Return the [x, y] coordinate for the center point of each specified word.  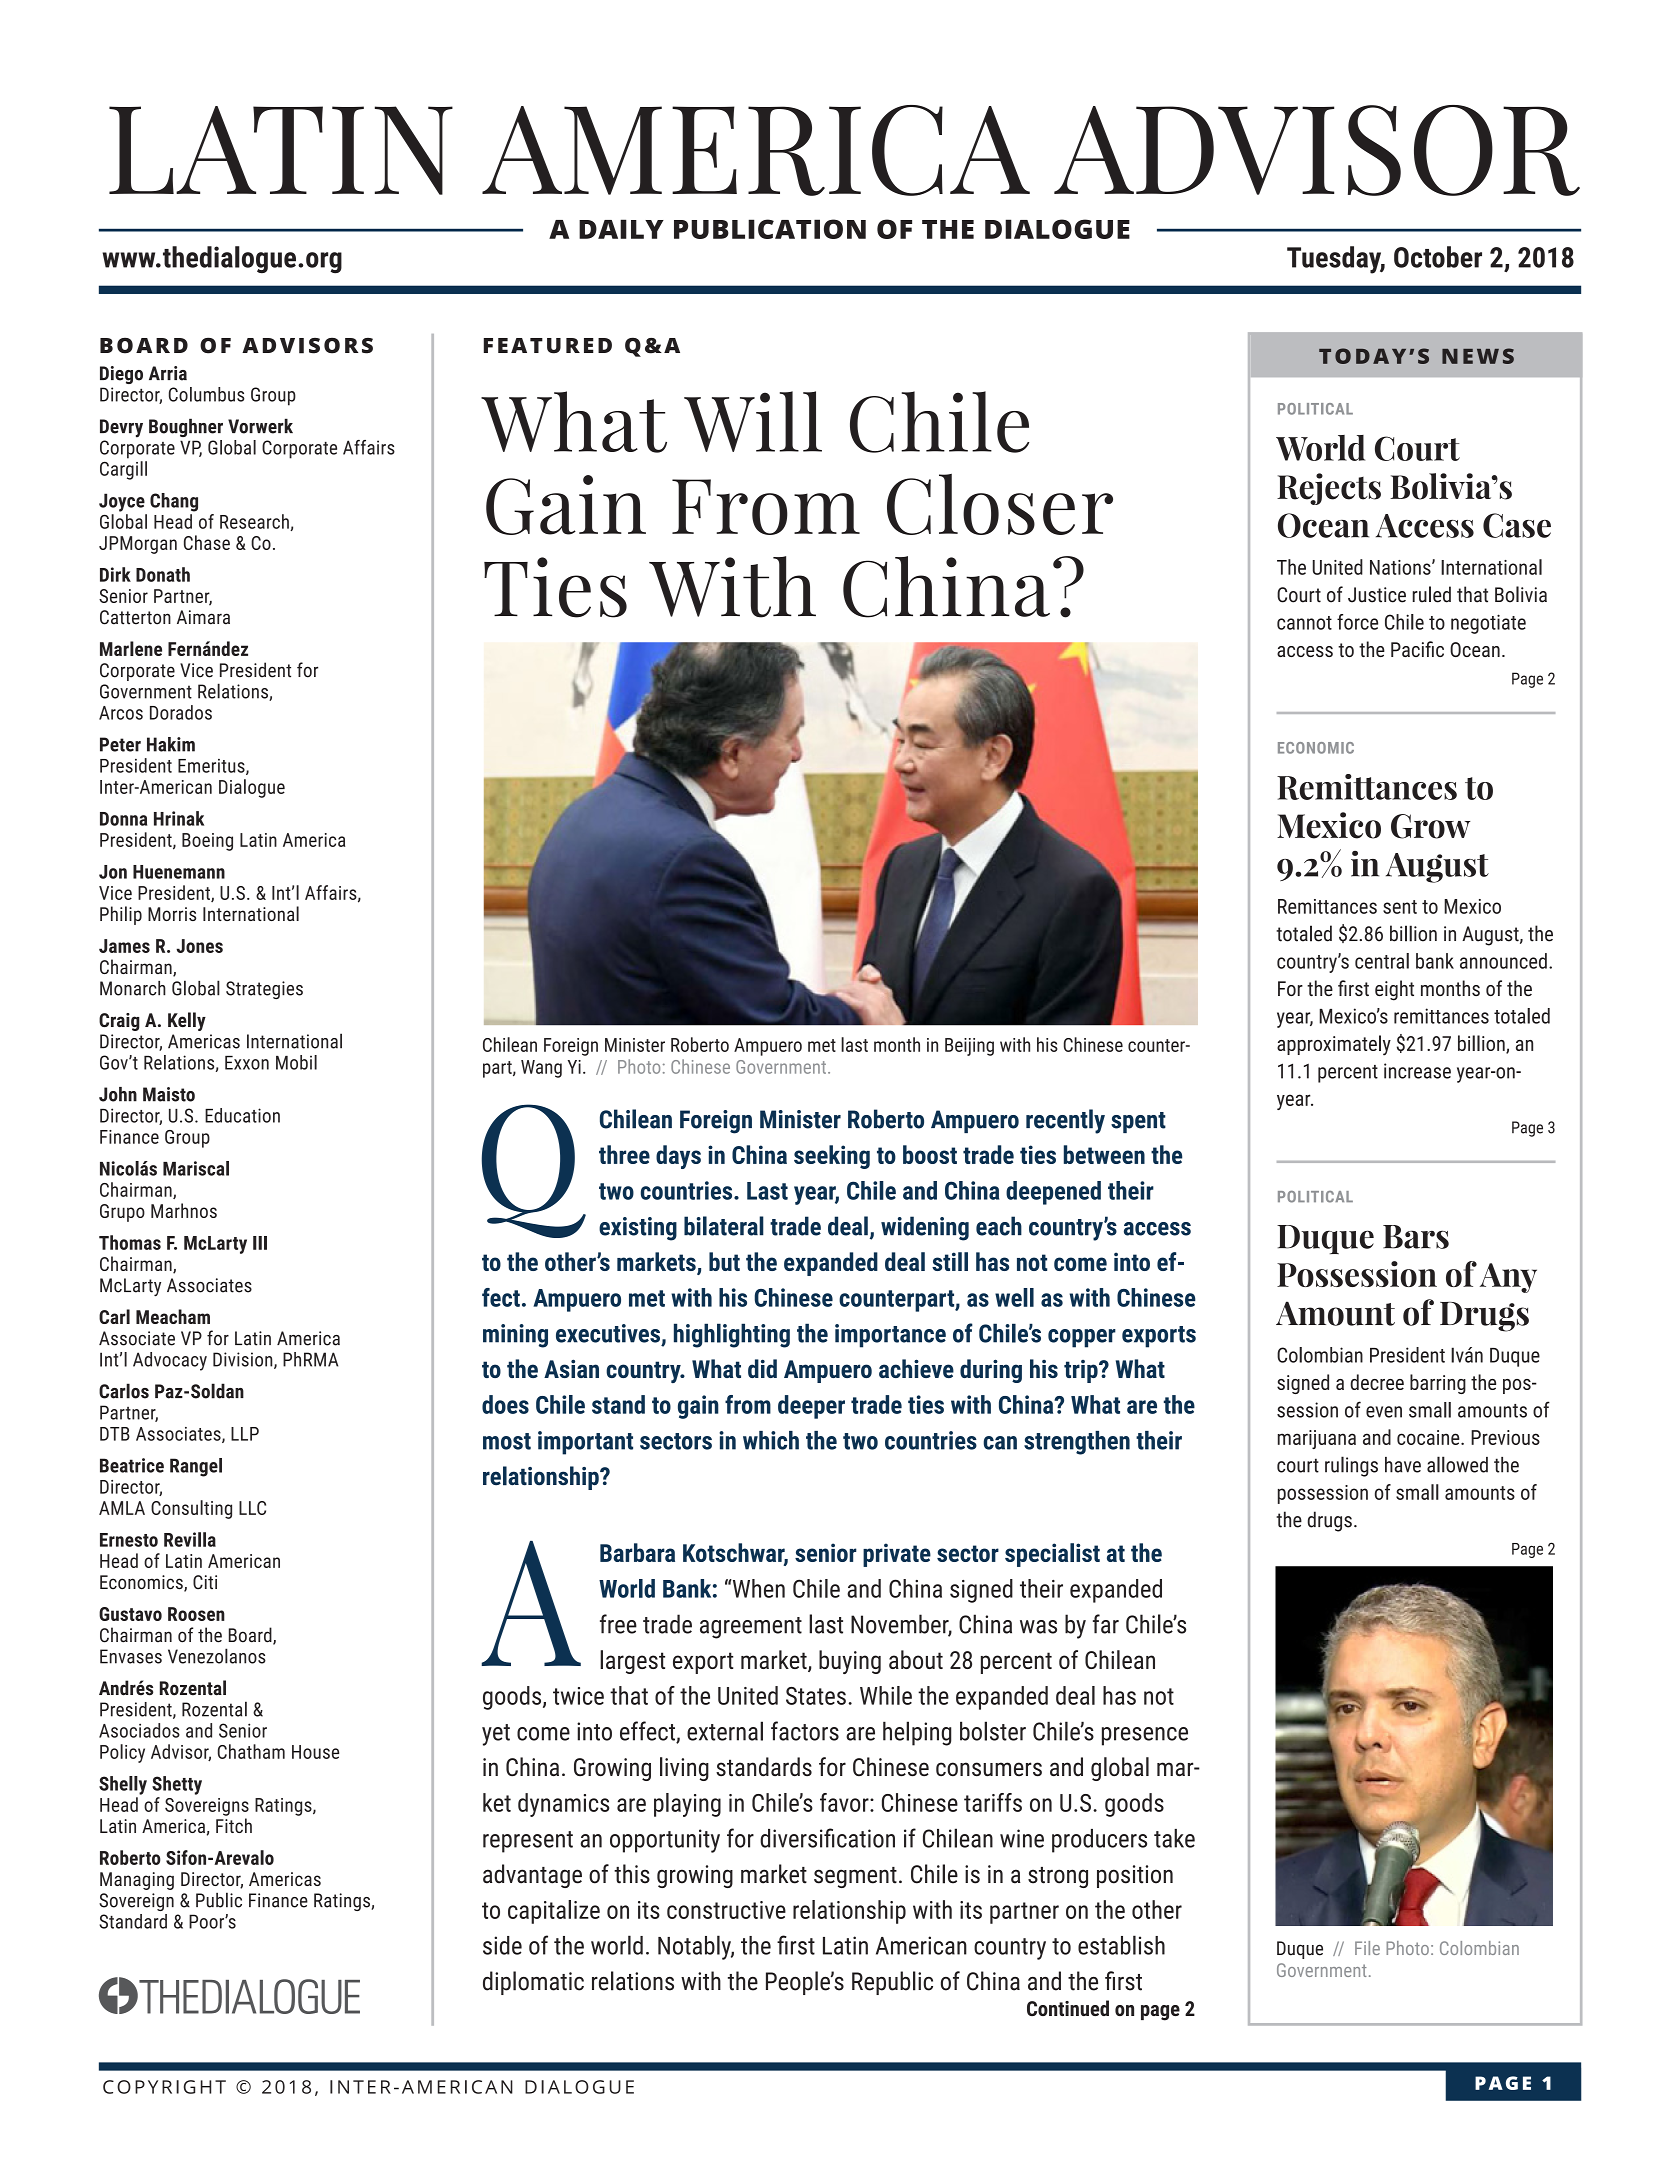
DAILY [621, 229]
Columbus [207, 394]
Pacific [1417, 649]
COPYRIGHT [164, 2087]
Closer [1000, 504]
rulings [1351, 1466]
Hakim [171, 744]
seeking [832, 1157]
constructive [726, 1910]
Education [242, 1115]
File [1367, 1948]
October [1438, 257]
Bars [1416, 1237]
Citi [205, 1582]
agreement [751, 1628]
